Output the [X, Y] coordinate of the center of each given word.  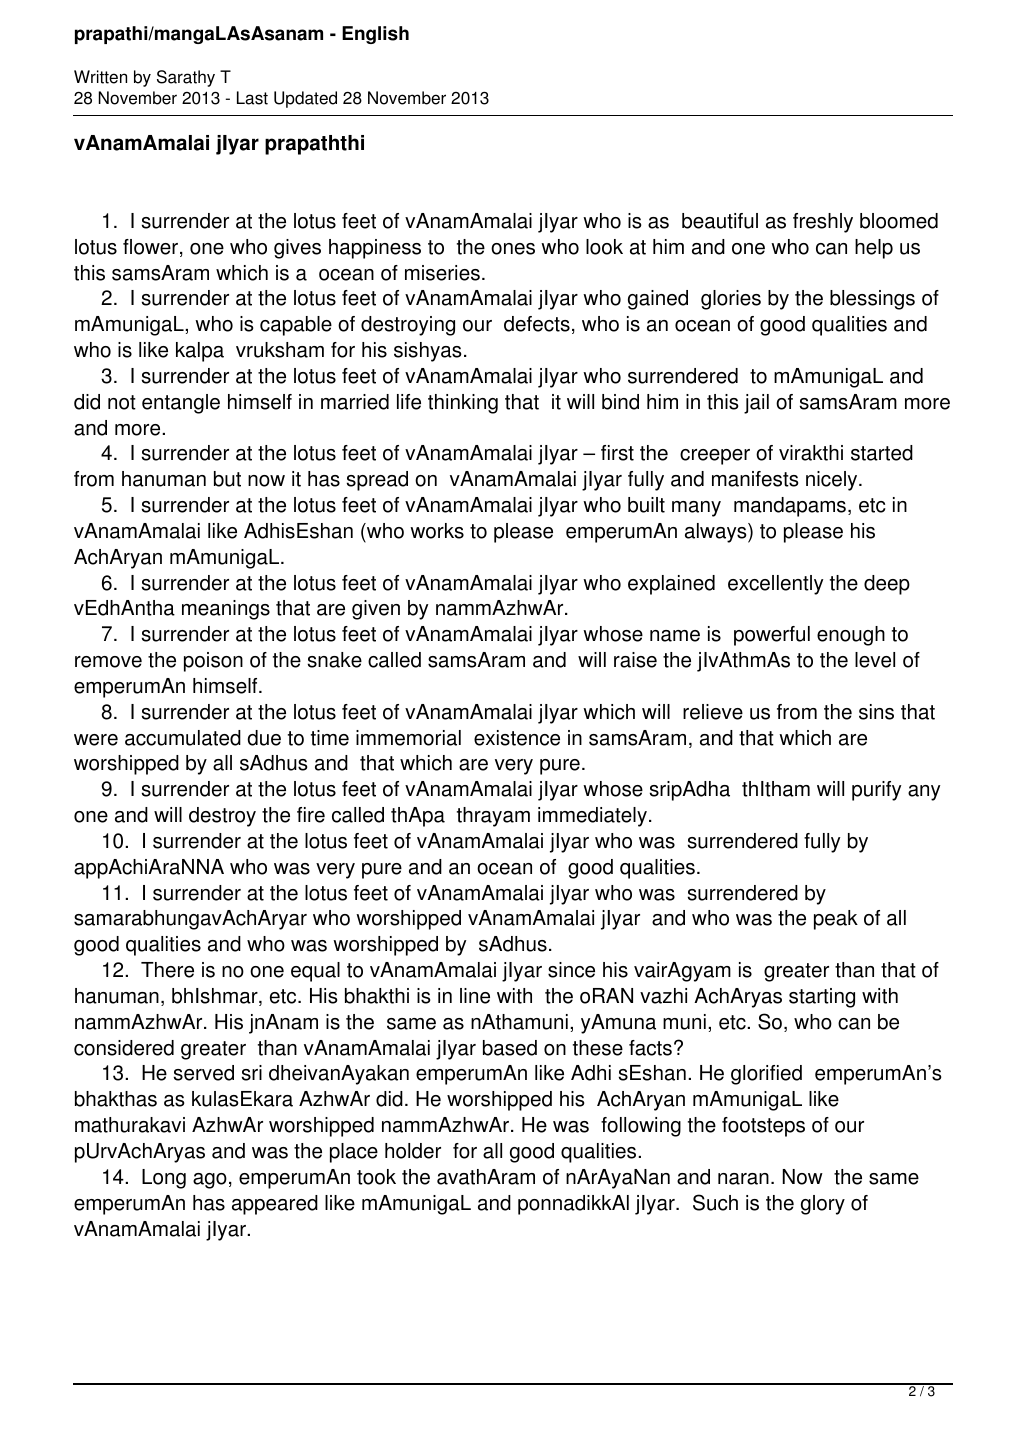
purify [876, 791]
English [375, 35]
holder [413, 1151]
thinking [463, 404]
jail [756, 404]
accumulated [183, 738]
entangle [181, 404]
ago [210, 1181]
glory [823, 1205]
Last [252, 98]
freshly [823, 223]
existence [517, 738]
